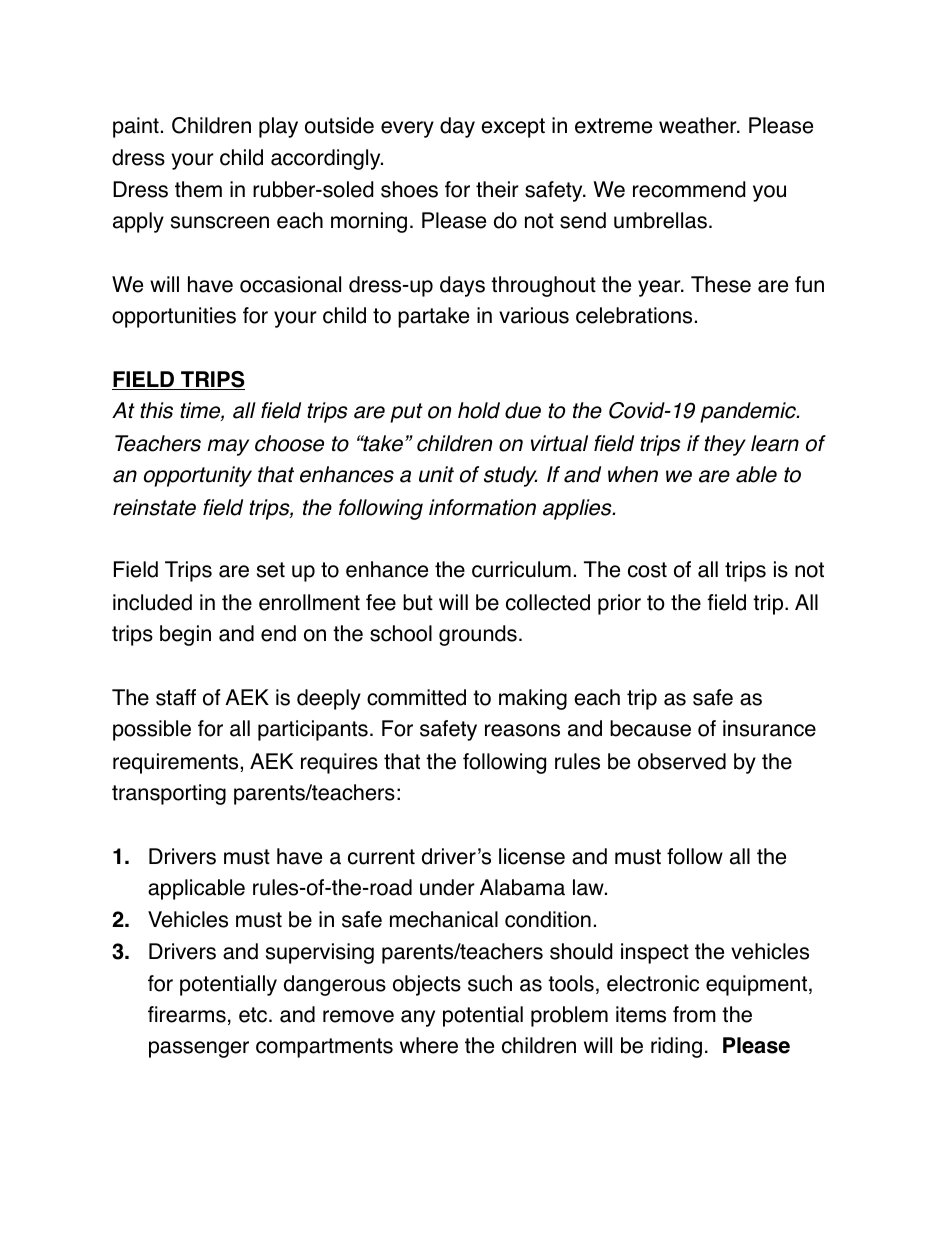 This document has width=952, height=1233. I want to click on except, so click(513, 128).
